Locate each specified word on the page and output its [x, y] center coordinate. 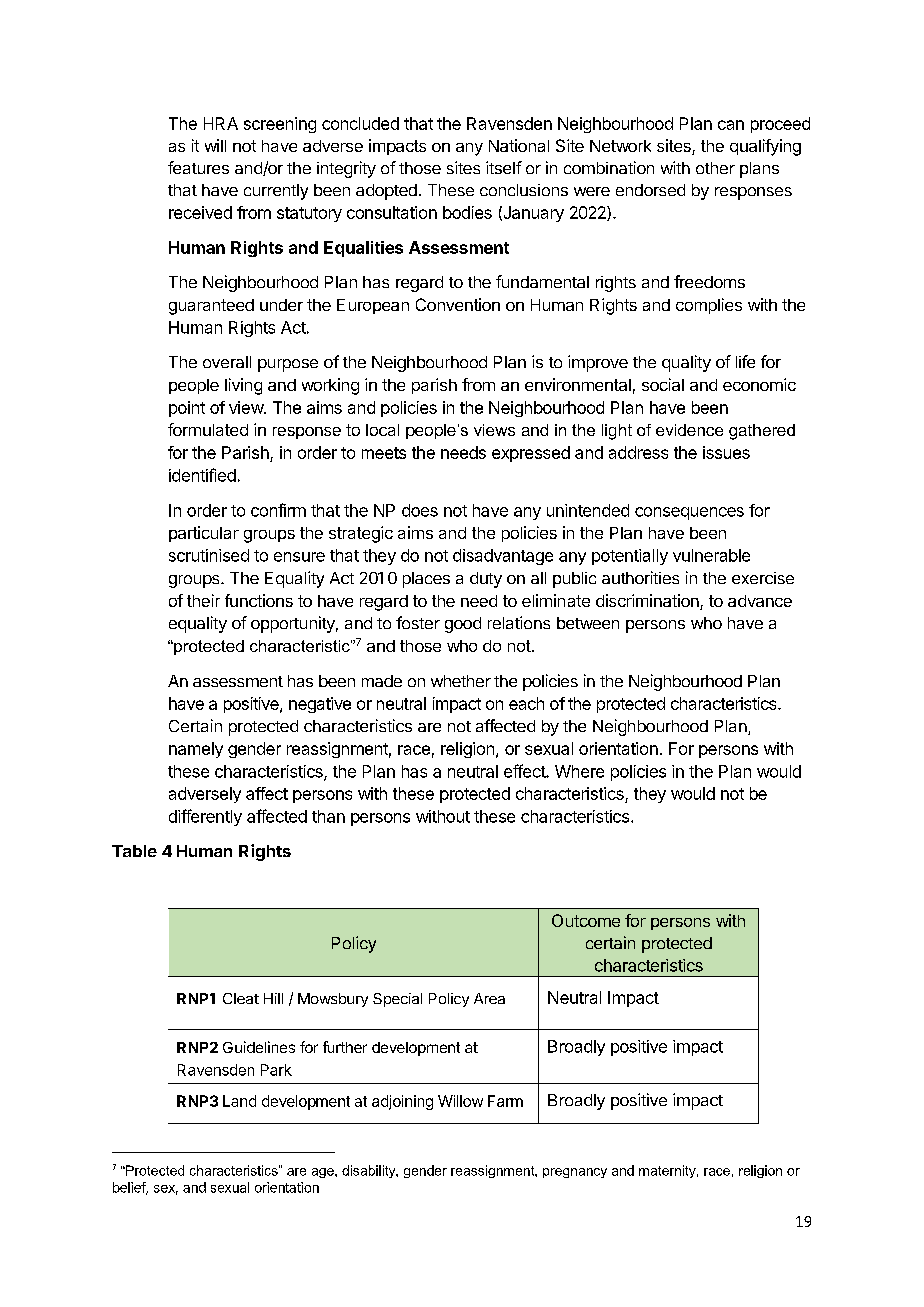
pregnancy [575, 1173]
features [198, 167]
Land [239, 1101]
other [715, 168]
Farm [505, 1101]
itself [504, 167]
